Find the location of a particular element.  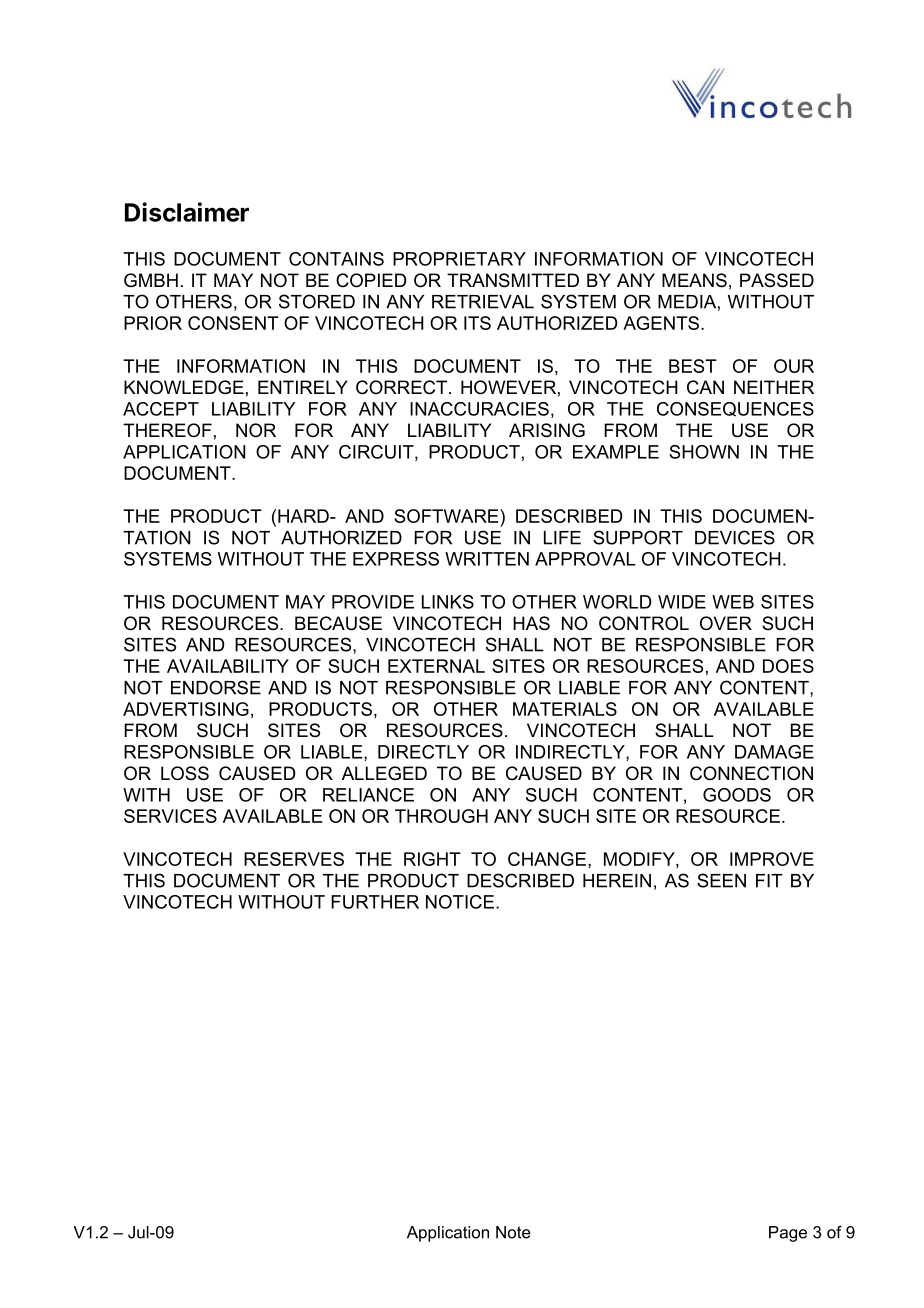

Note is located at coordinates (513, 1232).
